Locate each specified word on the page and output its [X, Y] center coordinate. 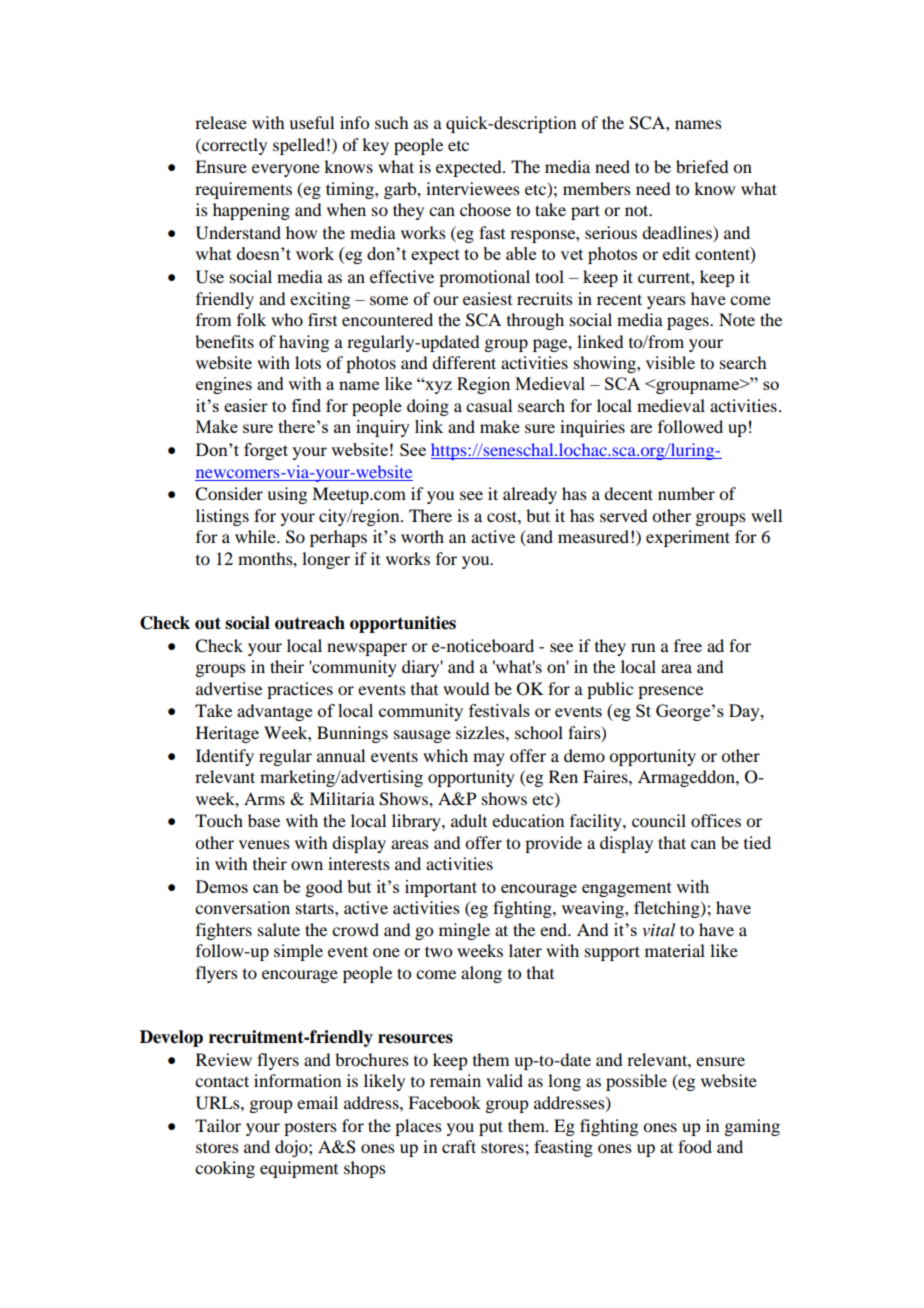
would [466, 688]
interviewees [473, 188]
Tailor [218, 1125]
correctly [233, 146]
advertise [229, 688]
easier [246, 405]
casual [489, 405]
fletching [668, 909]
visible [670, 362]
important [441, 888]
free [688, 645]
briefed [702, 166]
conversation [242, 907]
